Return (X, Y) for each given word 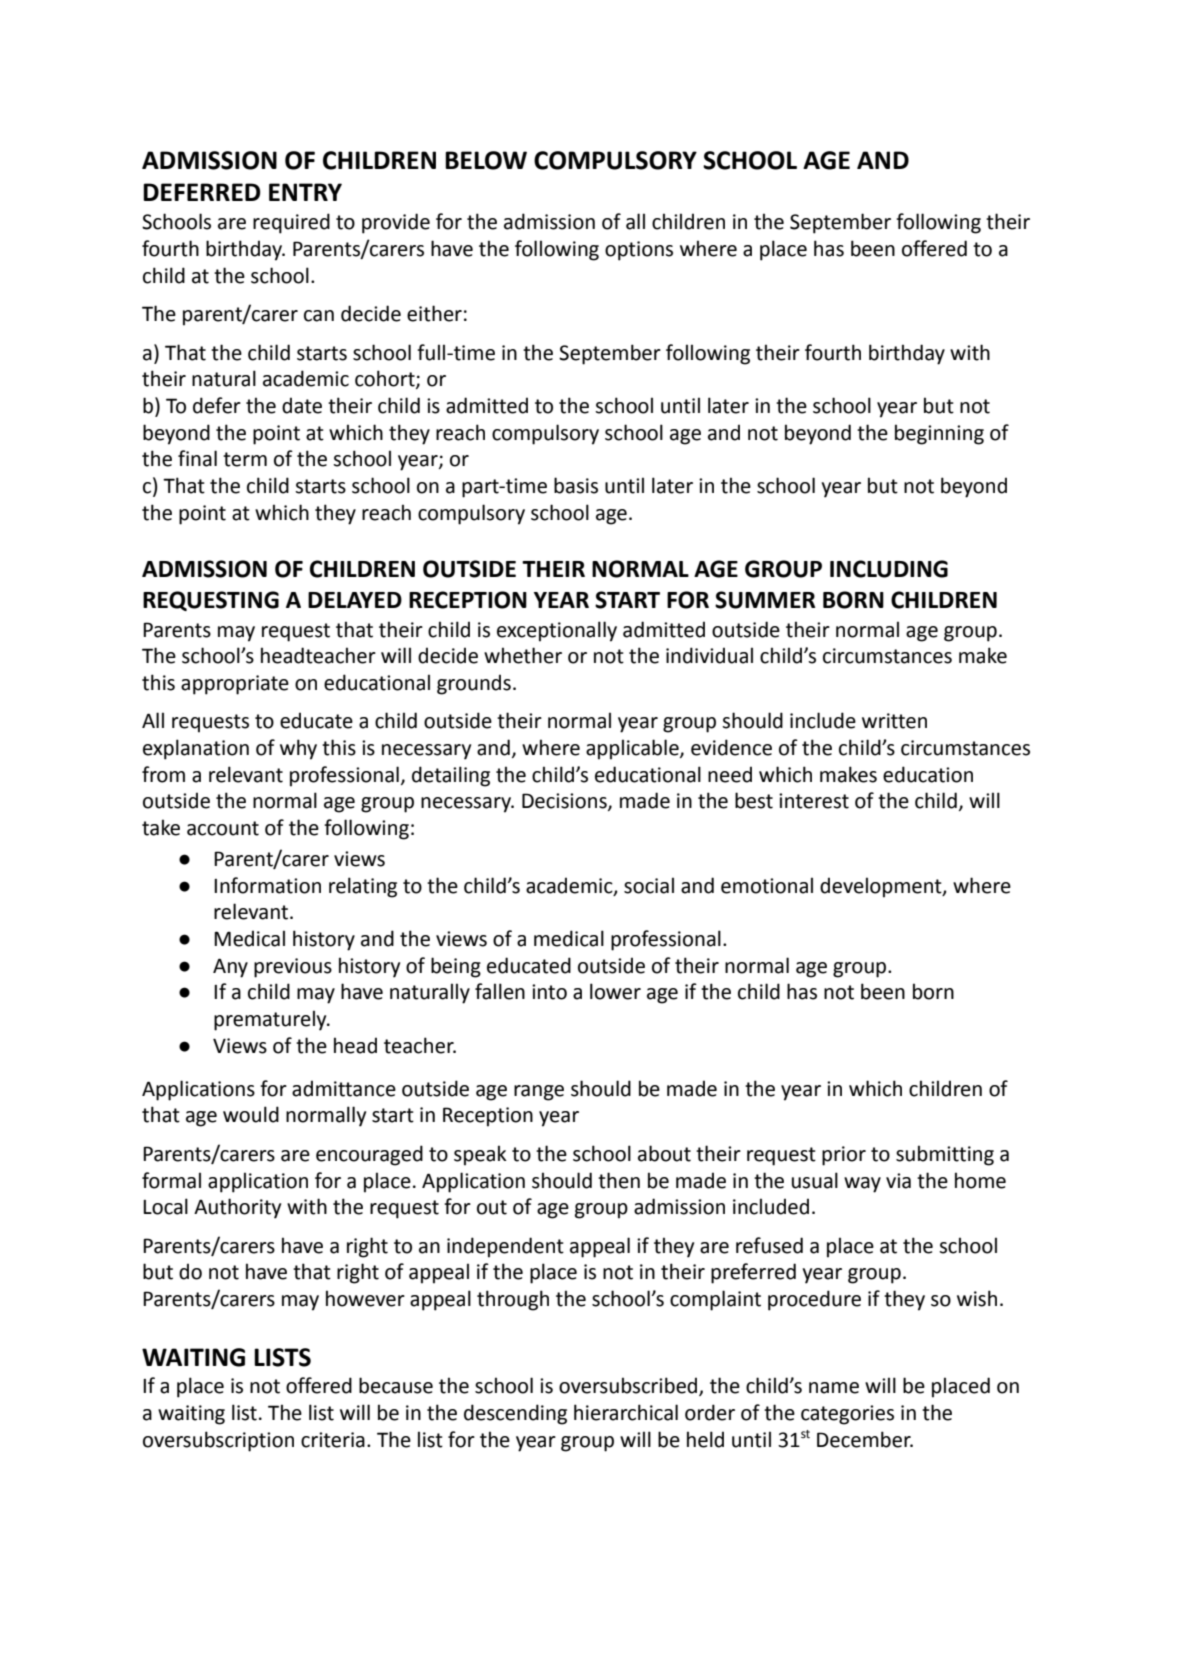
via (898, 1181)
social (649, 885)
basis (576, 485)
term (245, 459)
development (882, 887)
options (639, 251)
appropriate (235, 685)
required (291, 223)
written (894, 721)
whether (523, 655)
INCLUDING (889, 569)
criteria (333, 1440)
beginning (939, 434)
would (251, 1114)
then (619, 1180)
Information (267, 885)
